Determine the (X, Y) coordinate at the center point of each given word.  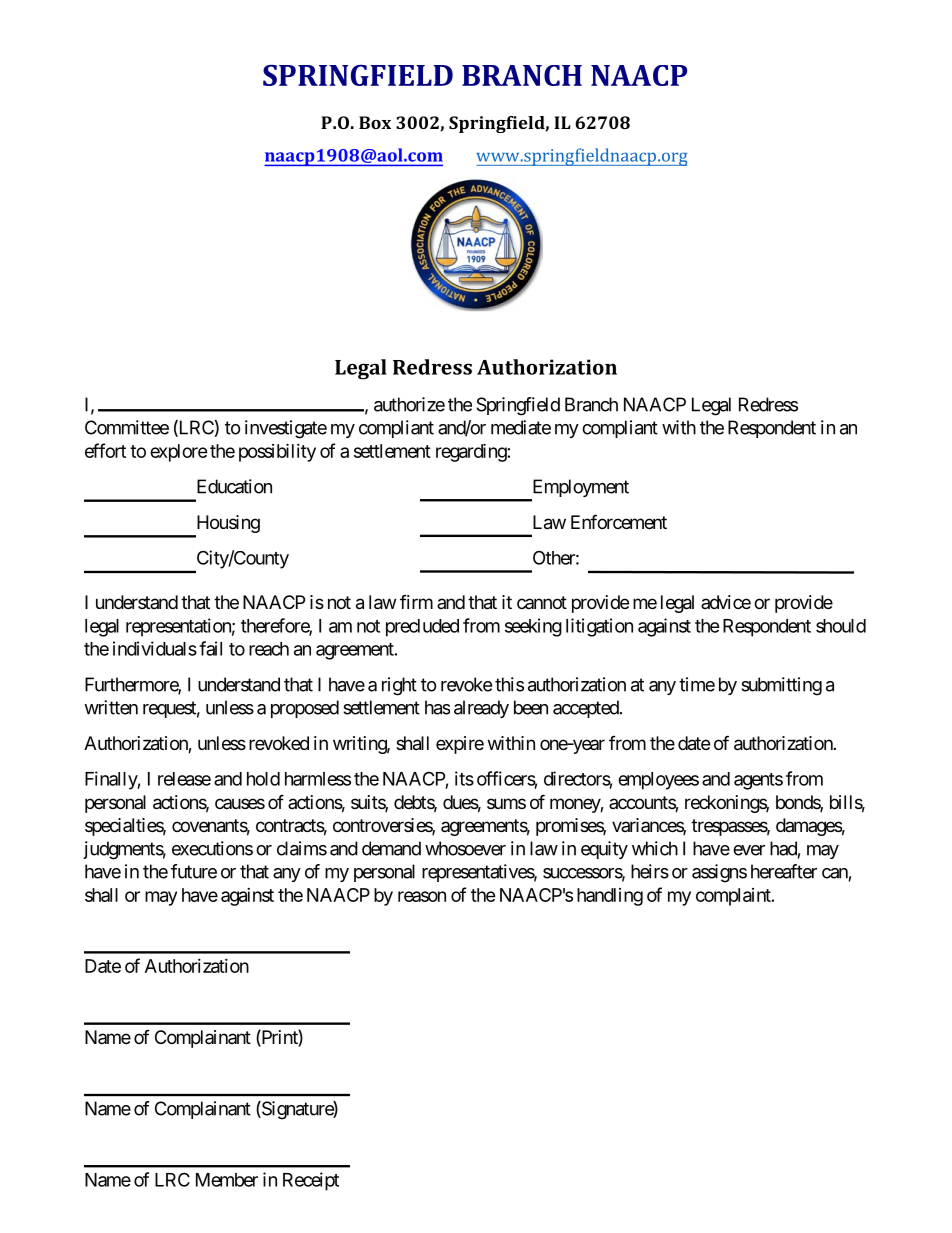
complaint (734, 897)
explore (179, 453)
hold (263, 779)
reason (422, 896)
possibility (277, 452)
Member (227, 1180)
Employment (579, 489)
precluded (422, 628)
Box (375, 122)
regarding (471, 452)
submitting (781, 686)
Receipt (311, 1181)
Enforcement (619, 521)
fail (210, 648)
